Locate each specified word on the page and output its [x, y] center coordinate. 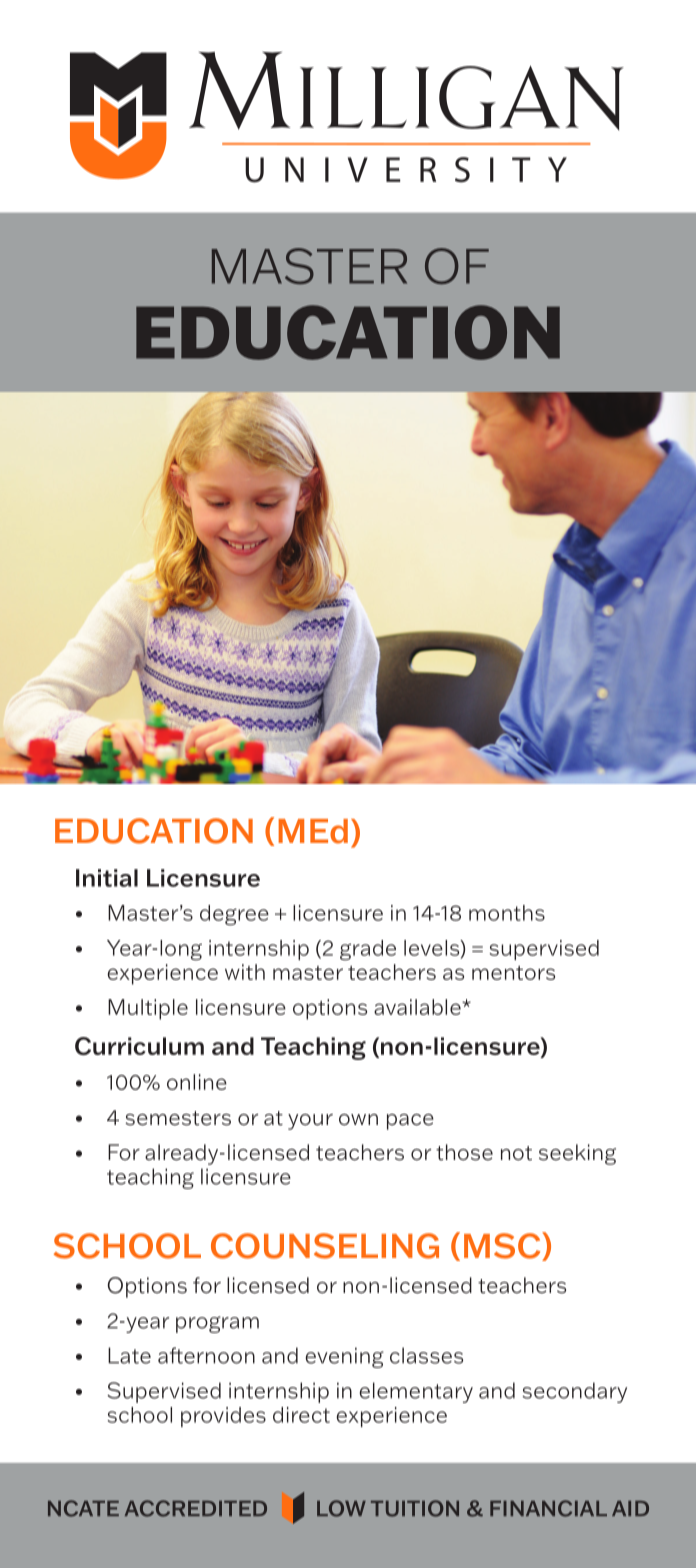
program [217, 1324]
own [358, 1120]
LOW [341, 1508]
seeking [577, 1154]
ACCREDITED [196, 1508]
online [197, 1082]
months [507, 913]
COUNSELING [325, 1246]
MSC [503, 1246]
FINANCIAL [548, 1508]
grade [368, 950]
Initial [107, 878]
